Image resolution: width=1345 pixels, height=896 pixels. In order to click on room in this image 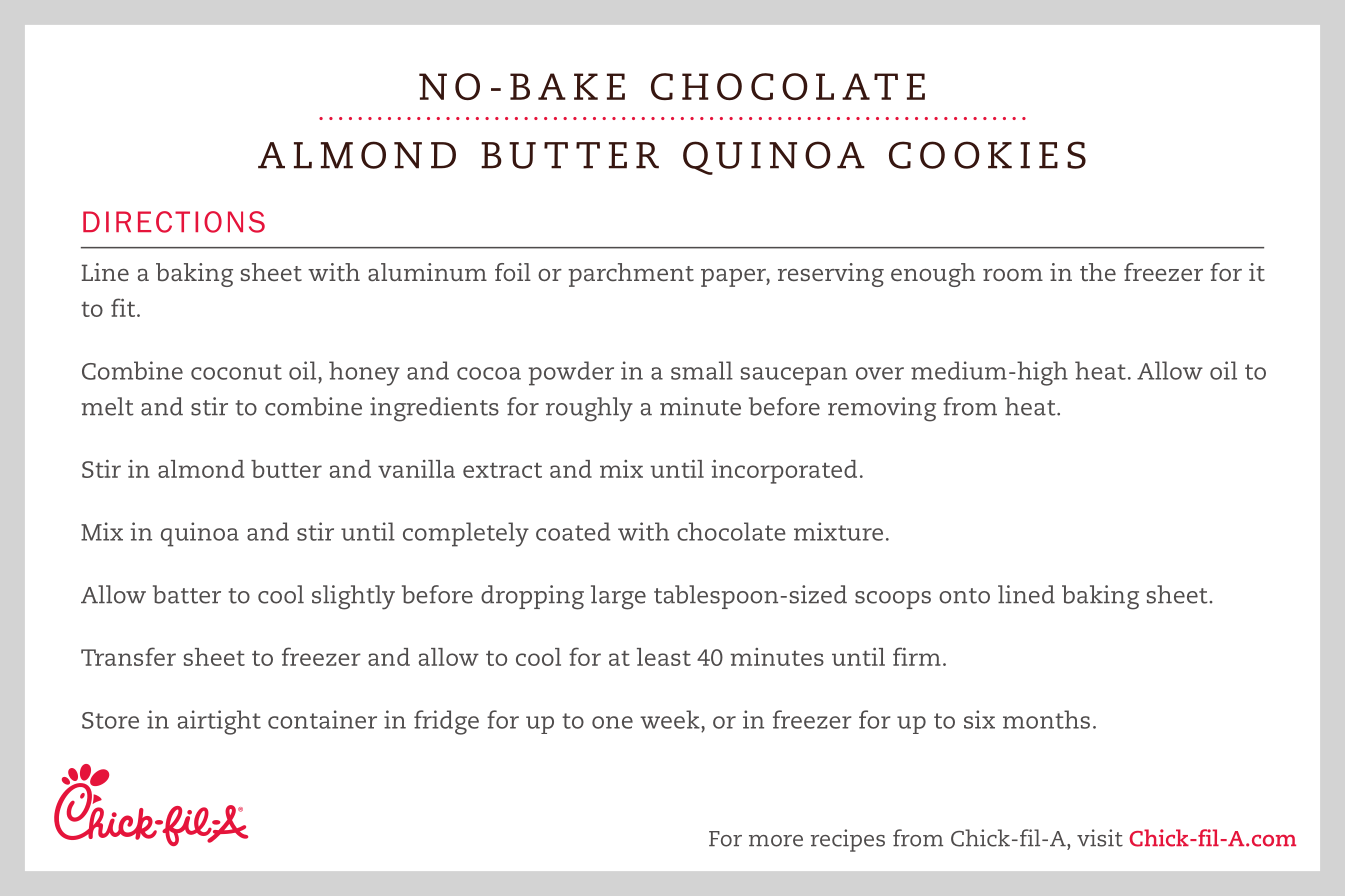, I will do `click(1013, 275)`.
